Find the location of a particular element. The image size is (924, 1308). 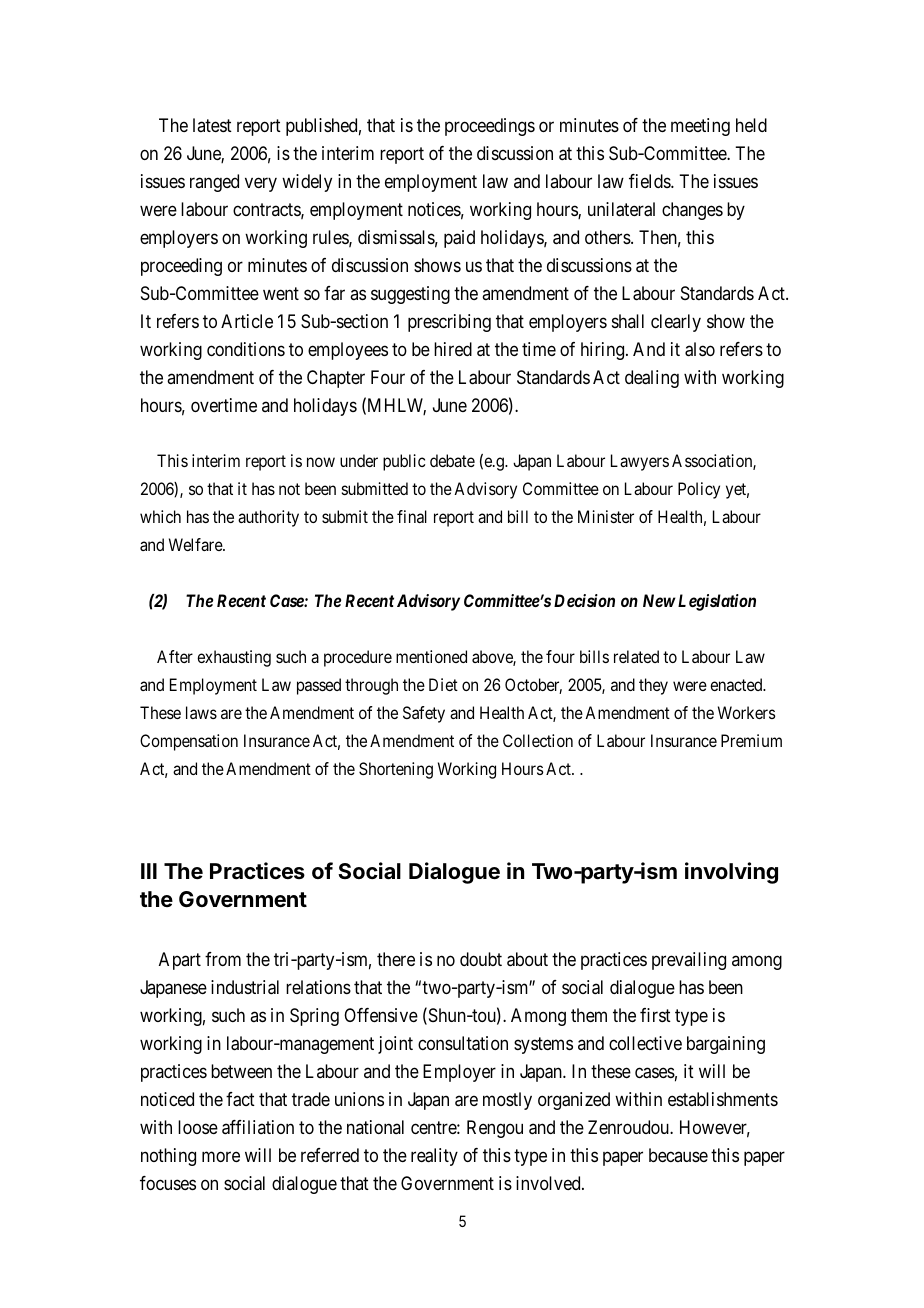

fields is located at coordinates (650, 181).
